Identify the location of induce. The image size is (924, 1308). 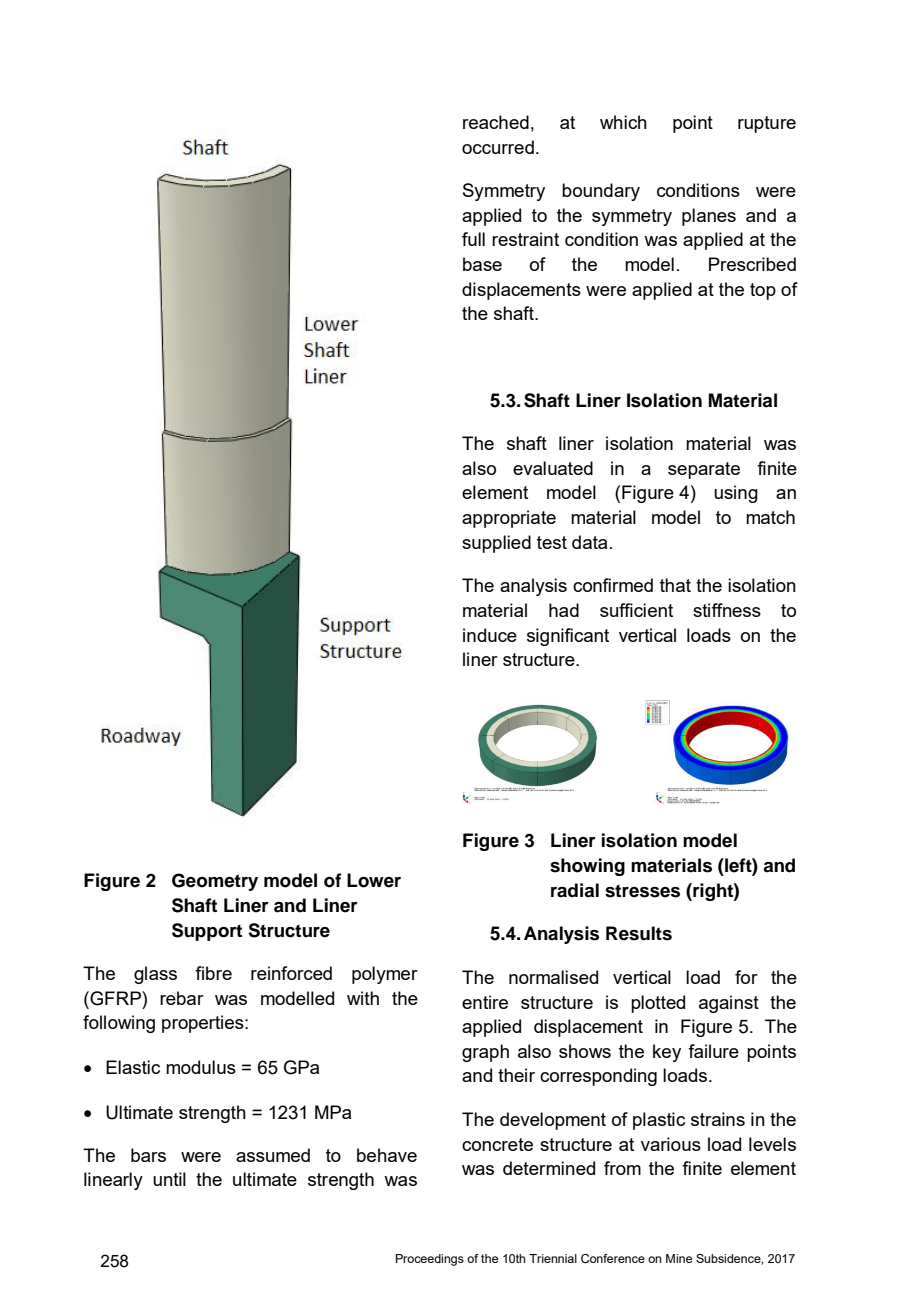
(490, 635).
